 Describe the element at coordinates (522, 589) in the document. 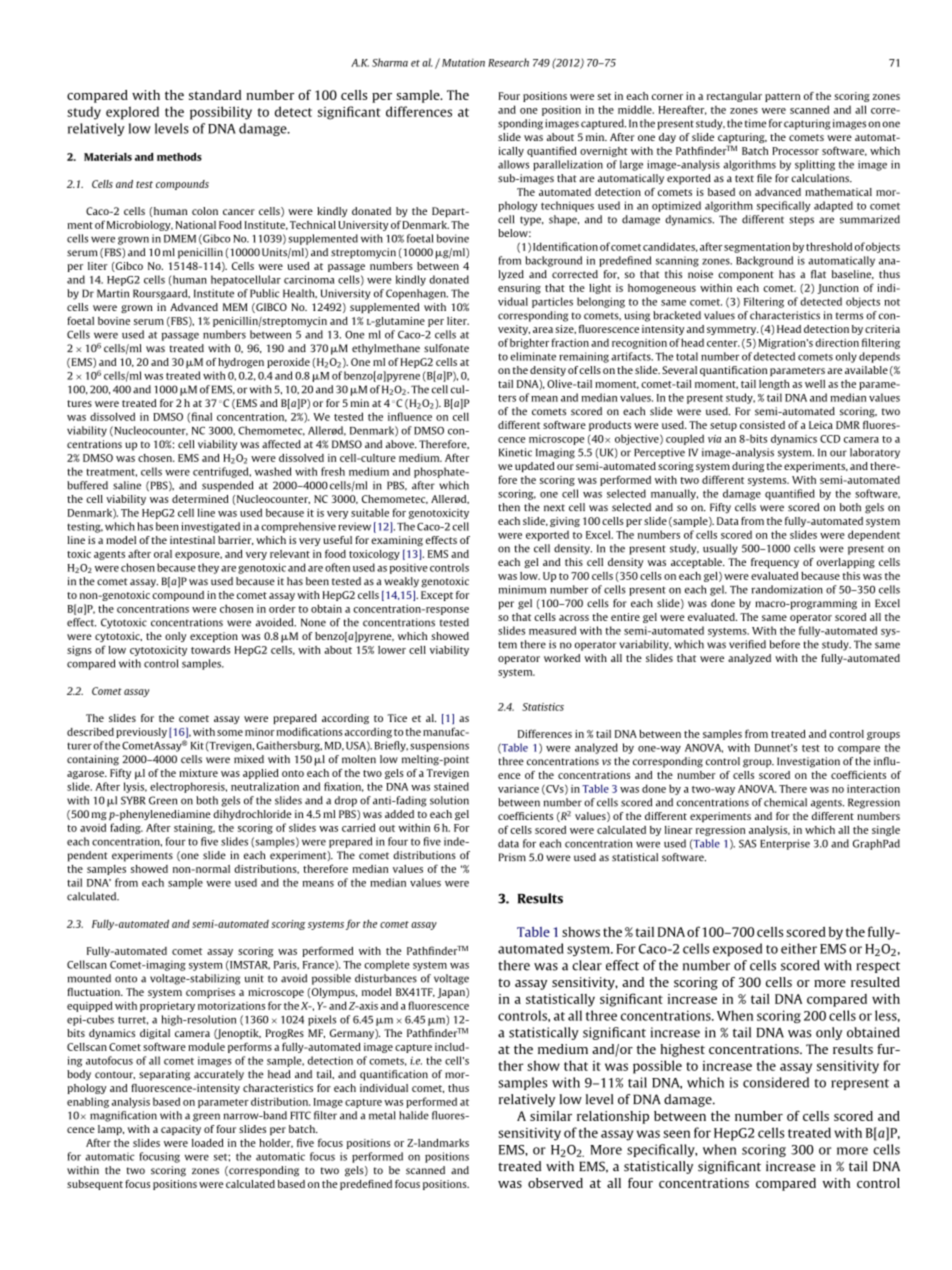

I see `minimum` at that location.
